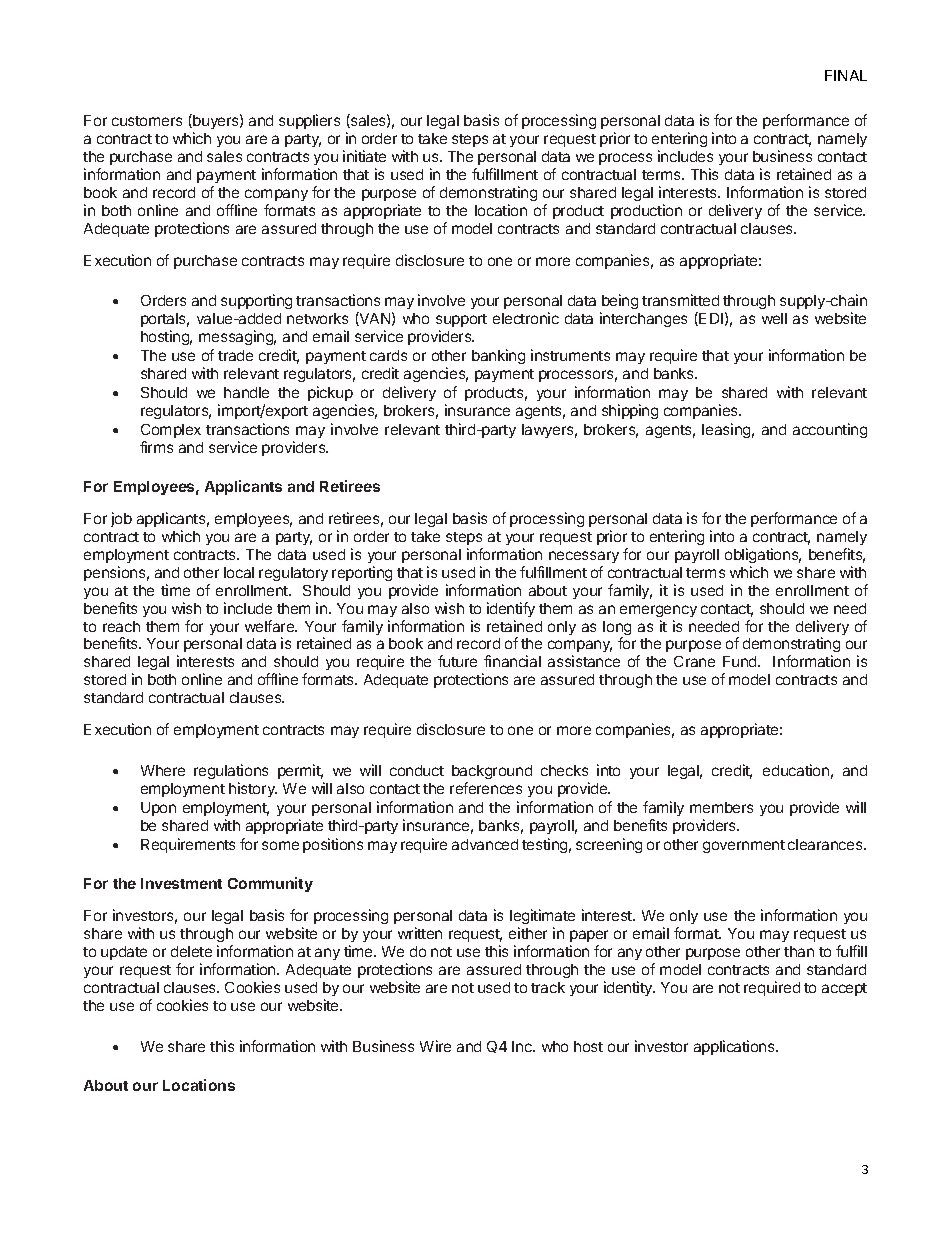 The width and height of the screenshot is (952, 1233). What do you see at coordinates (735, 1047) in the screenshot?
I see `applications` at bounding box center [735, 1047].
